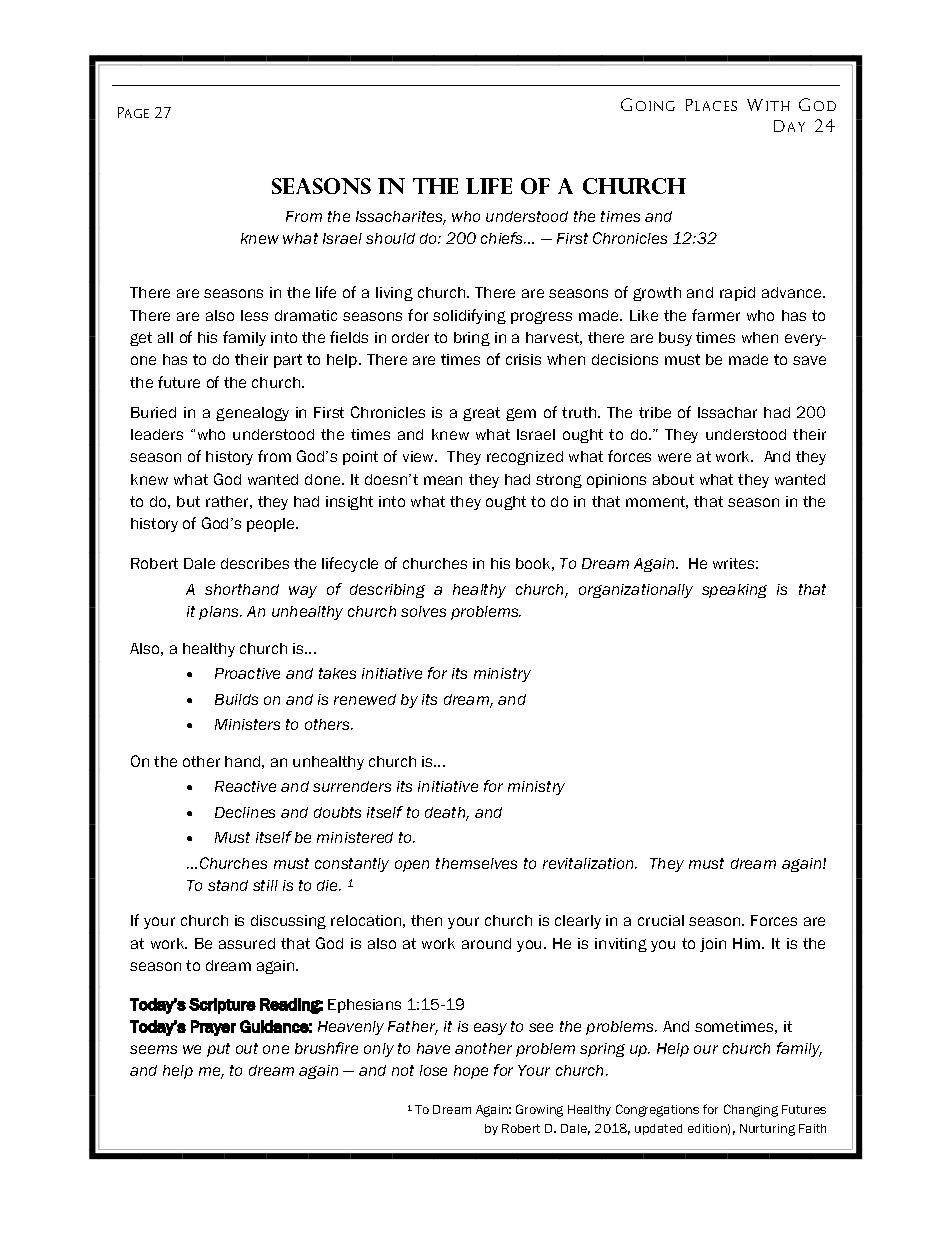 The width and height of the screenshot is (952, 1233). Describe the element at coordinates (443, 480) in the screenshot. I see `mean` at that location.
